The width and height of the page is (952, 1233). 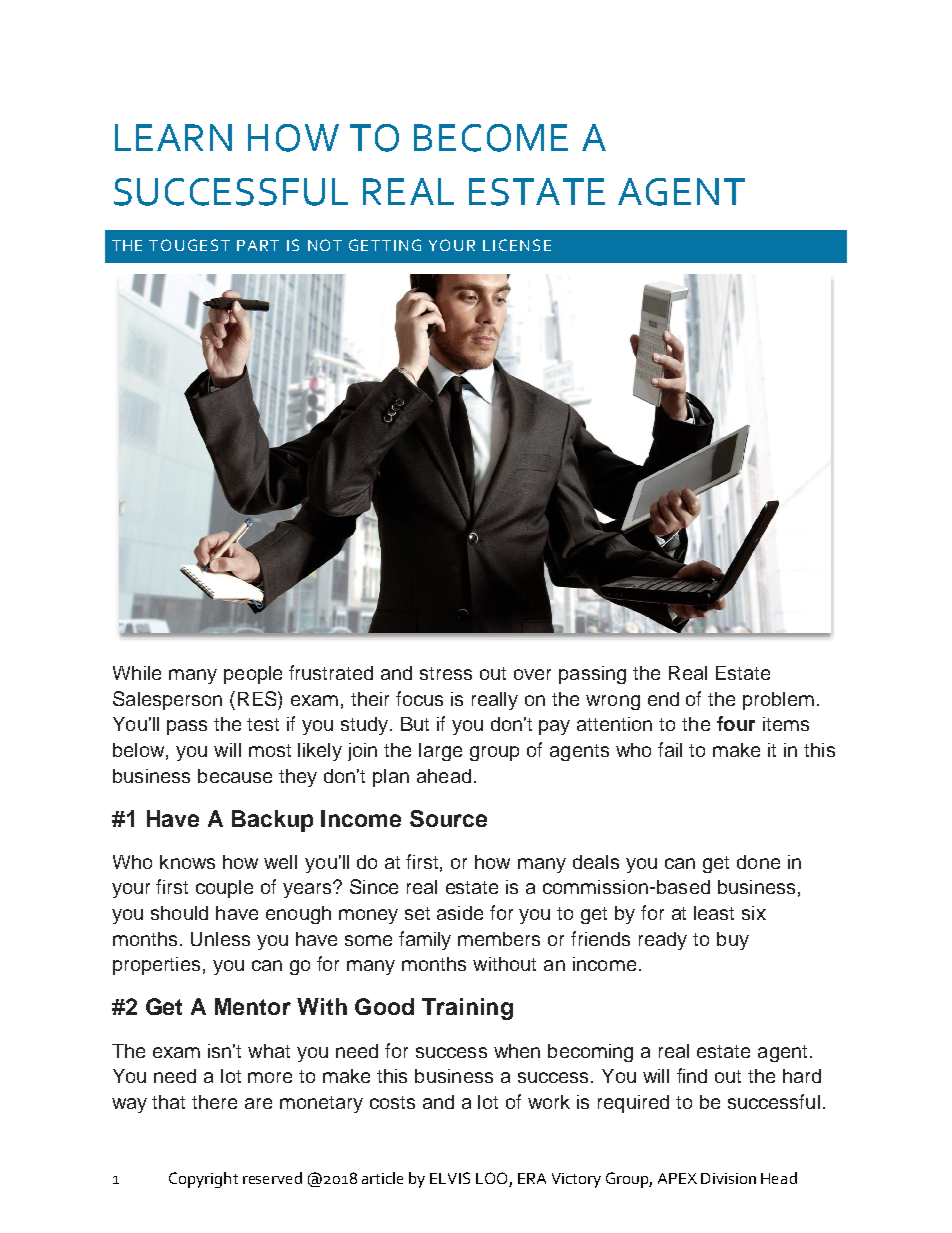 What do you see at coordinates (450, 1178) in the page?
I see `ELVIS` at bounding box center [450, 1178].
